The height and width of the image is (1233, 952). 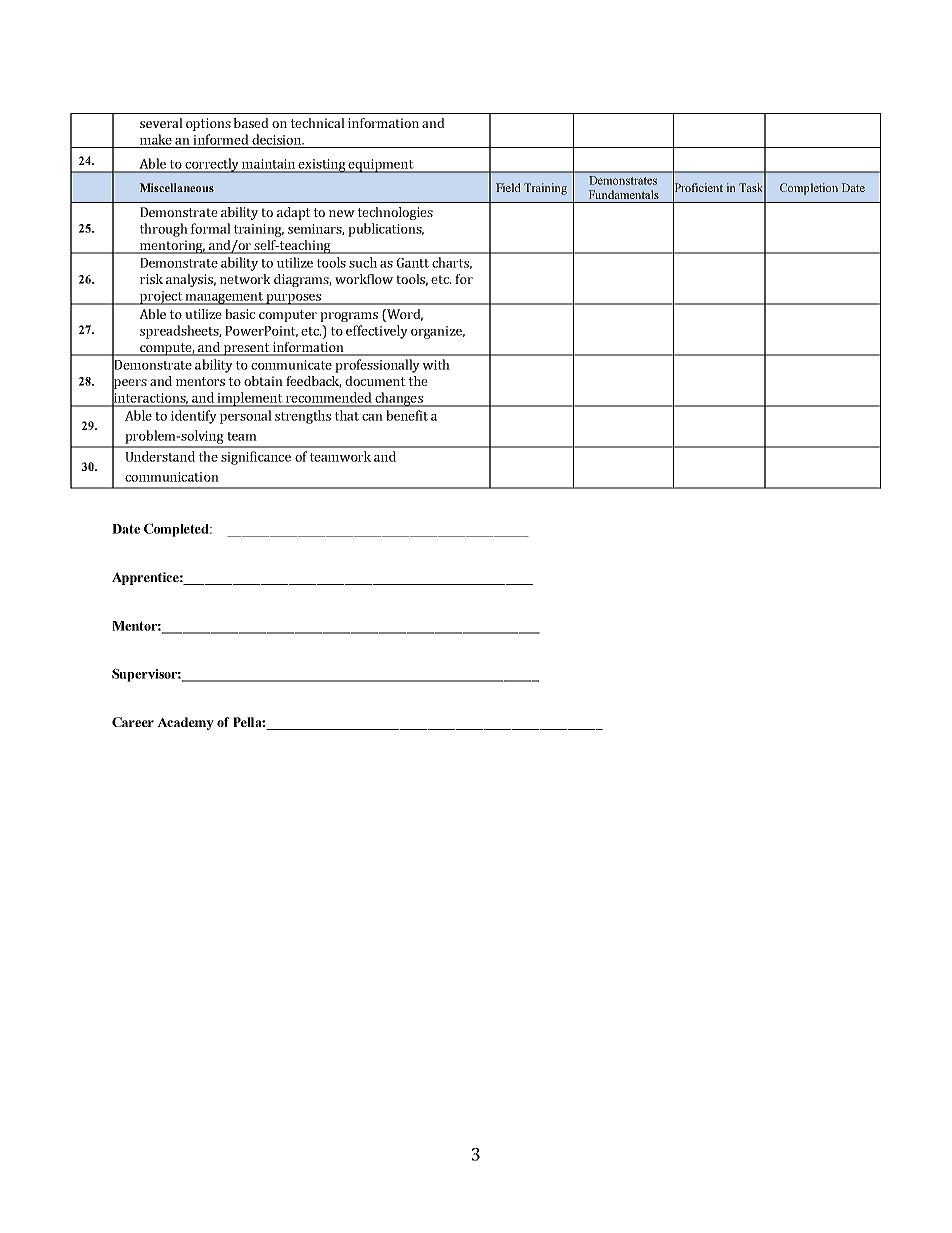 What do you see at coordinates (185, 723) in the image?
I see `Academy` at bounding box center [185, 723].
